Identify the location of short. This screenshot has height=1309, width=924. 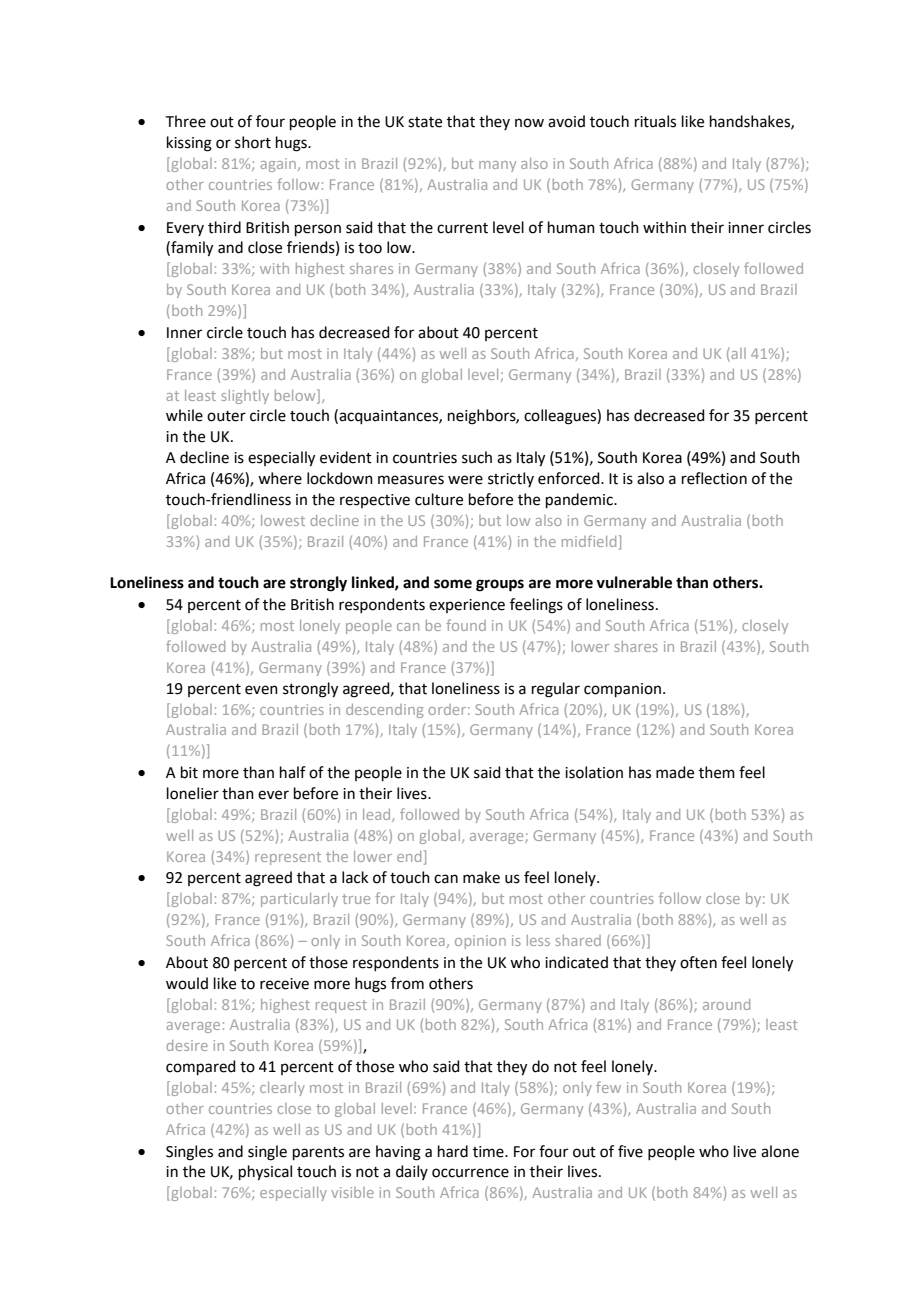
(253, 142).
